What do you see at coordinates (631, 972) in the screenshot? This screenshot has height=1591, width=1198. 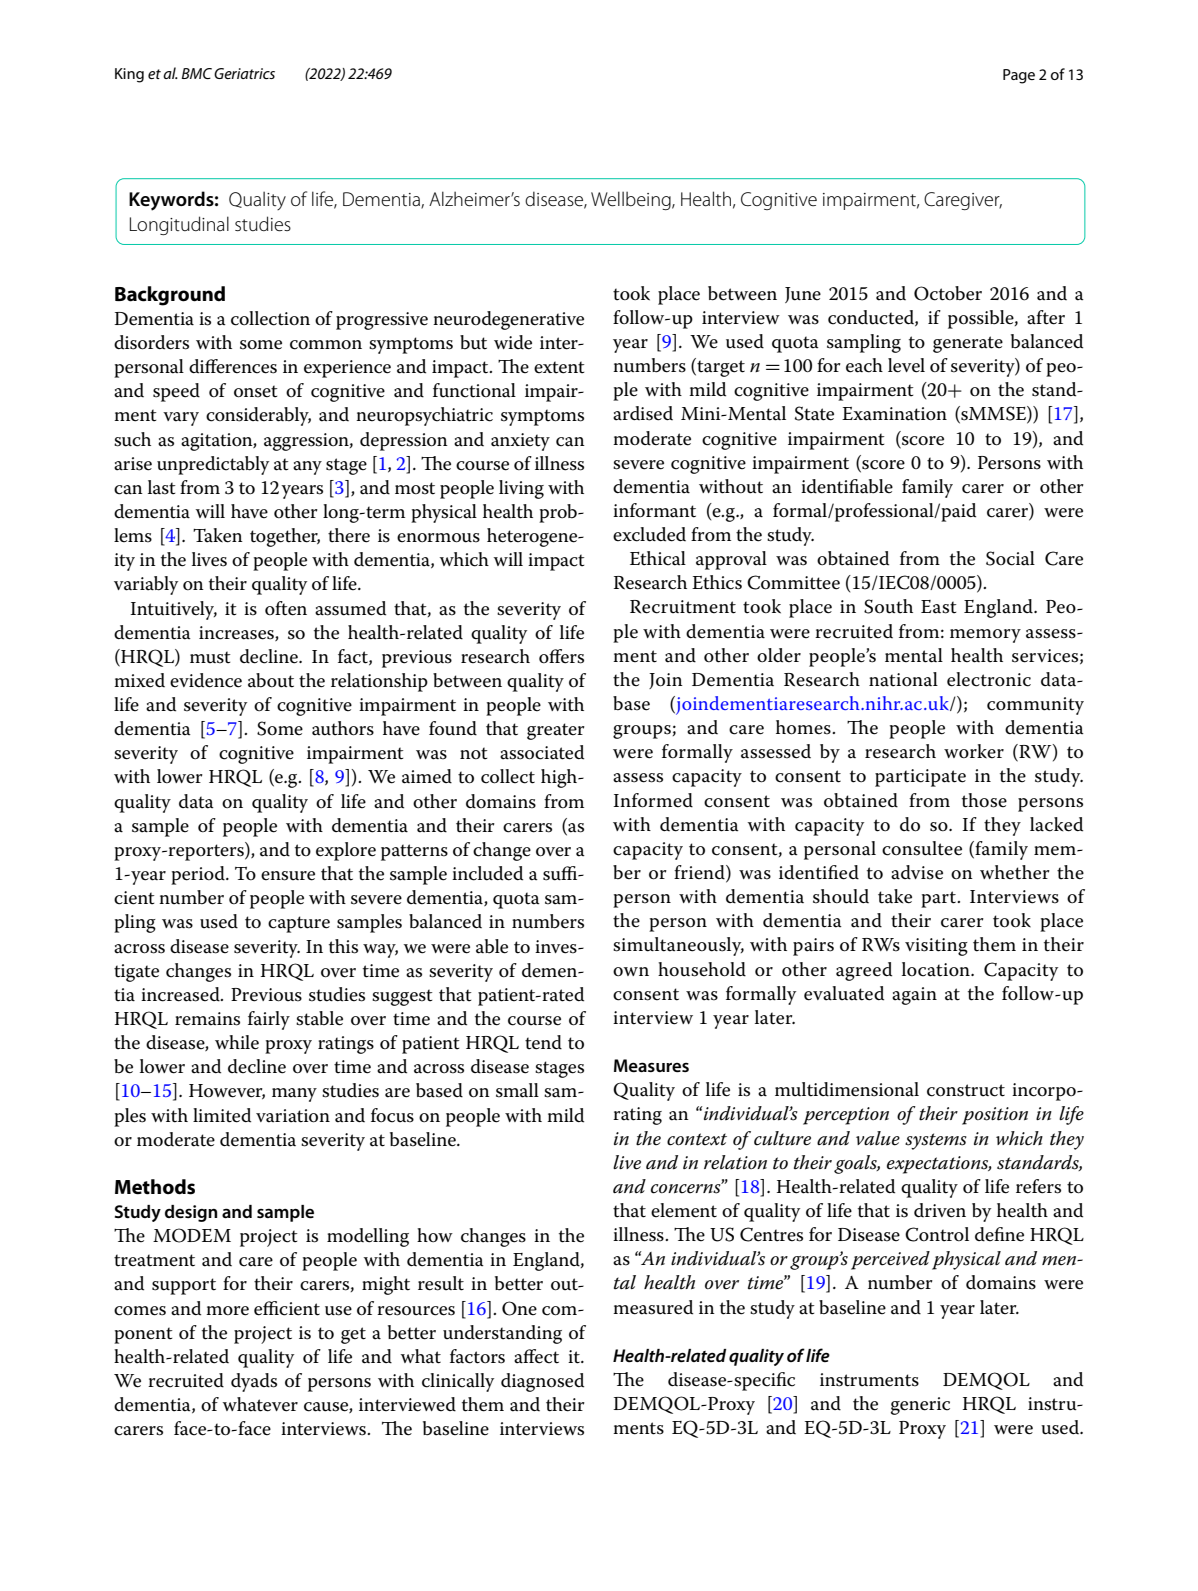 I see `own` at bounding box center [631, 972].
